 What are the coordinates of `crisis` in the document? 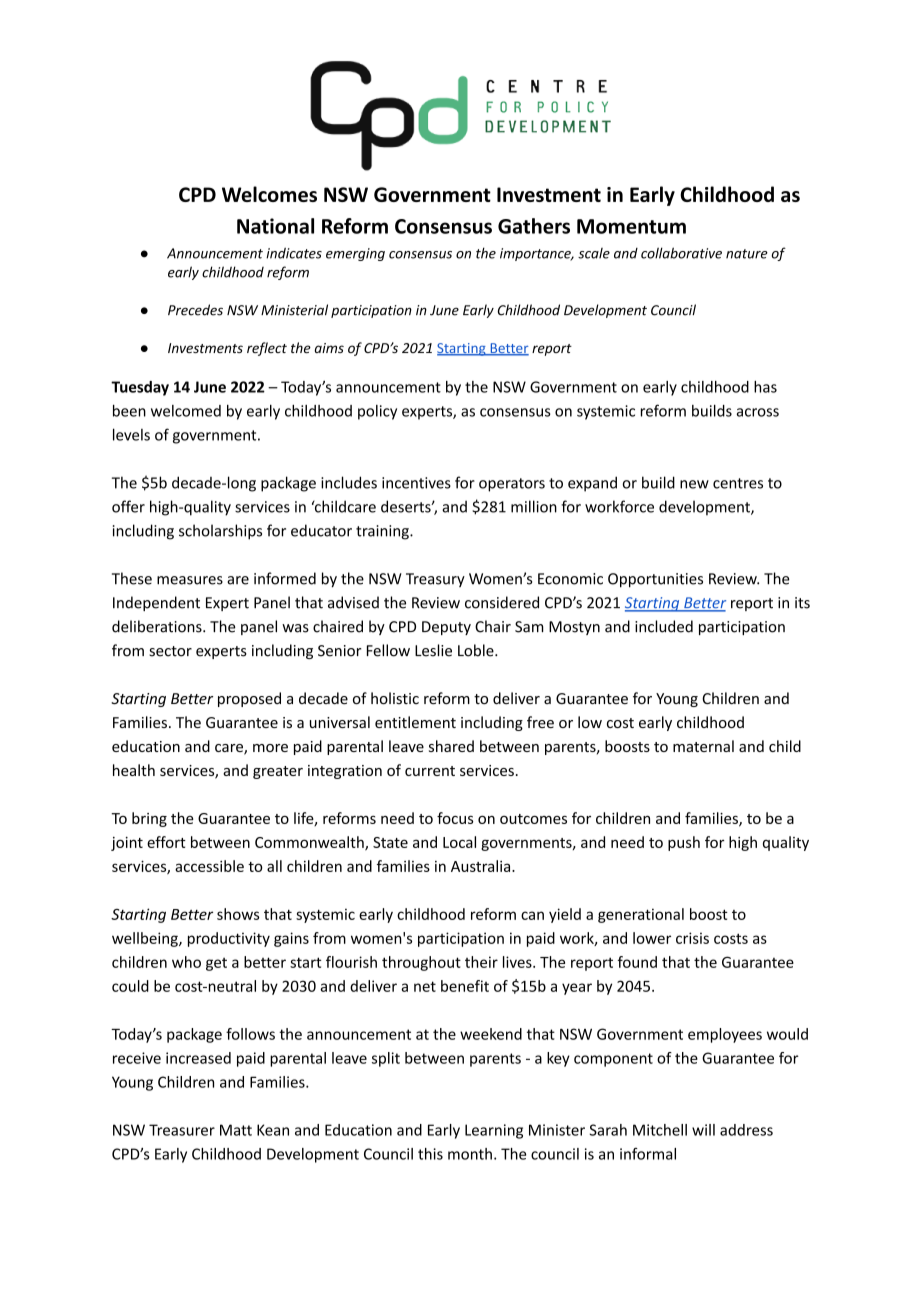 It's located at (692, 938).
